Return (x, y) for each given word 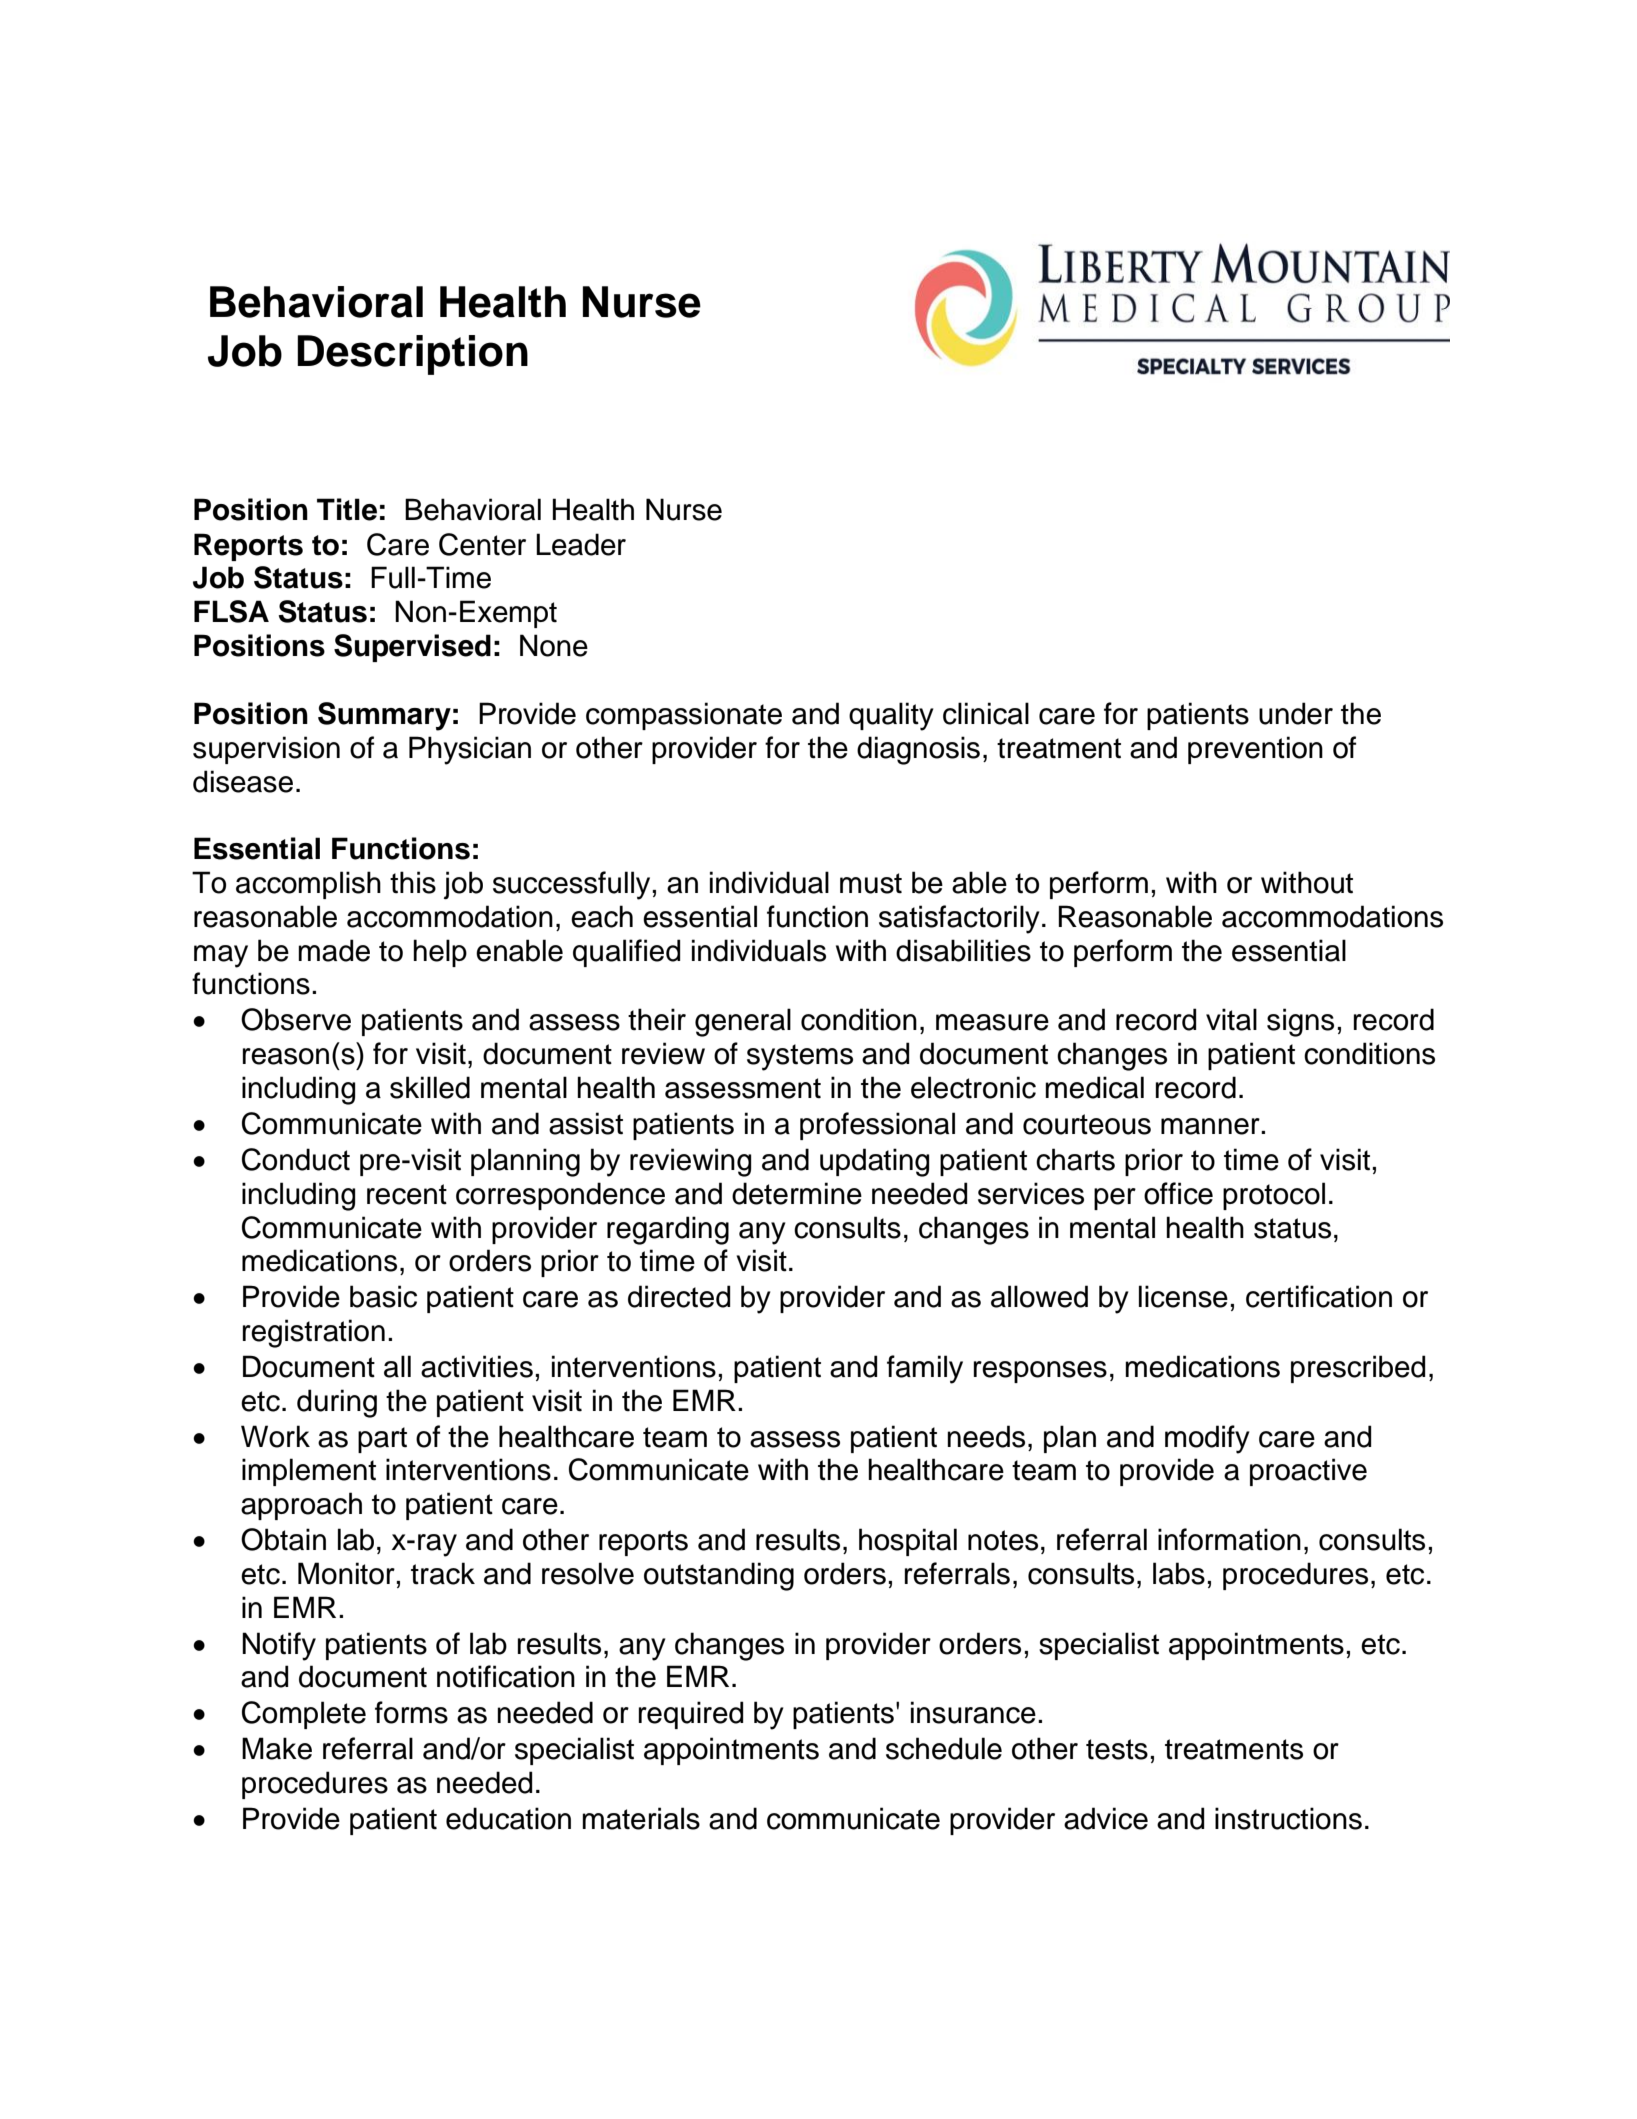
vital (1231, 1019)
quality (891, 716)
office (1178, 1193)
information (1229, 1539)
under (1296, 713)
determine (797, 1193)
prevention (1255, 750)
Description (412, 355)
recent (407, 1194)
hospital (908, 1542)
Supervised (412, 648)
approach (301, 1506)
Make (277, 1748)
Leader (581, 544)
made (334, 950)
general (743, 1022)
